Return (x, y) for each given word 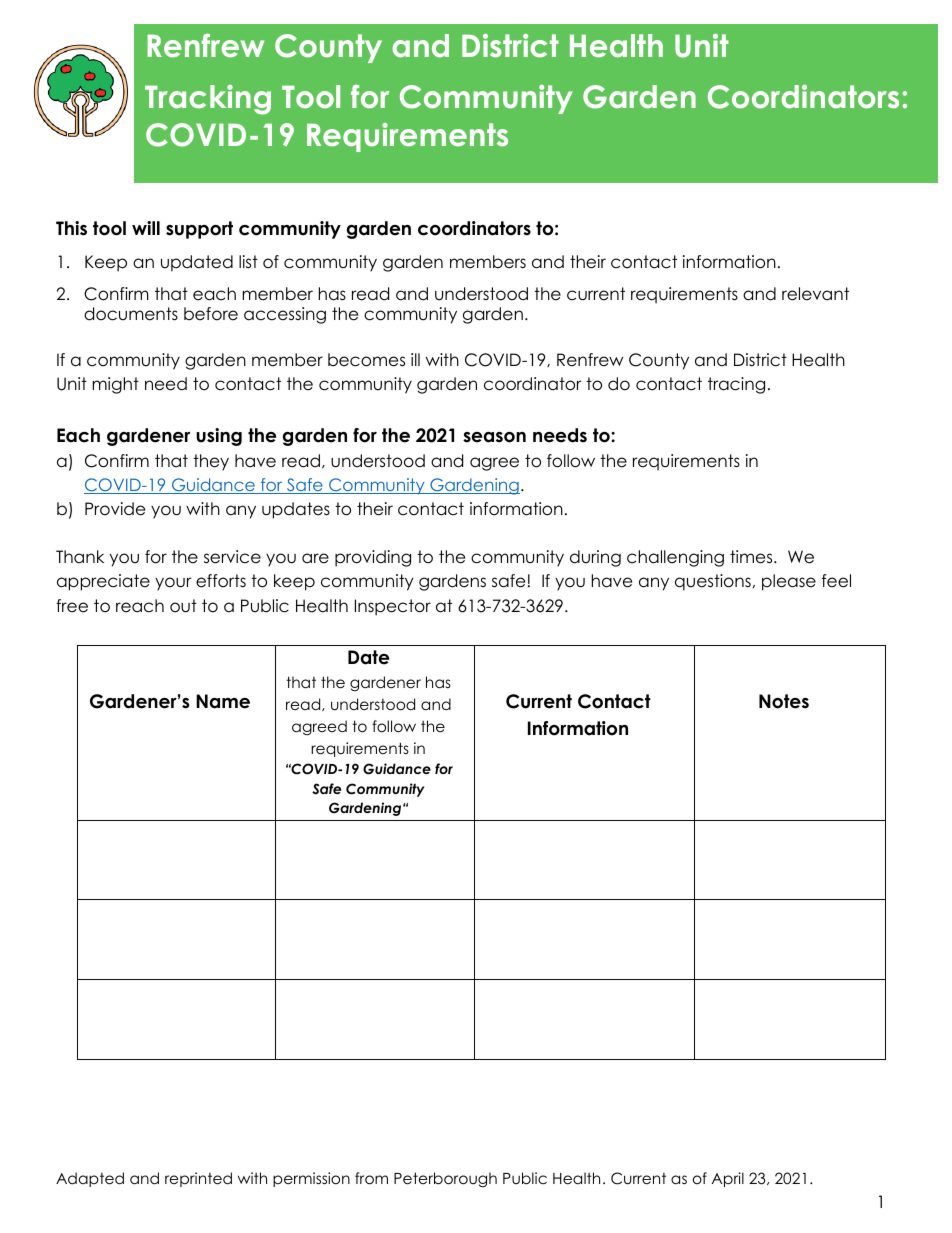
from (371, 1178)
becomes (366, 360)
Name (223, 701)
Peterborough (445, 1180)
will (146, 228)
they (211, 462)
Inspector (393, 607)
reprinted (198, 1179)
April (728, 1179)
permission (311, 1179)
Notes (784, 701)
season (494, 437)
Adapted (90, 1179)
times (752, 557)
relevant (815, 294)
